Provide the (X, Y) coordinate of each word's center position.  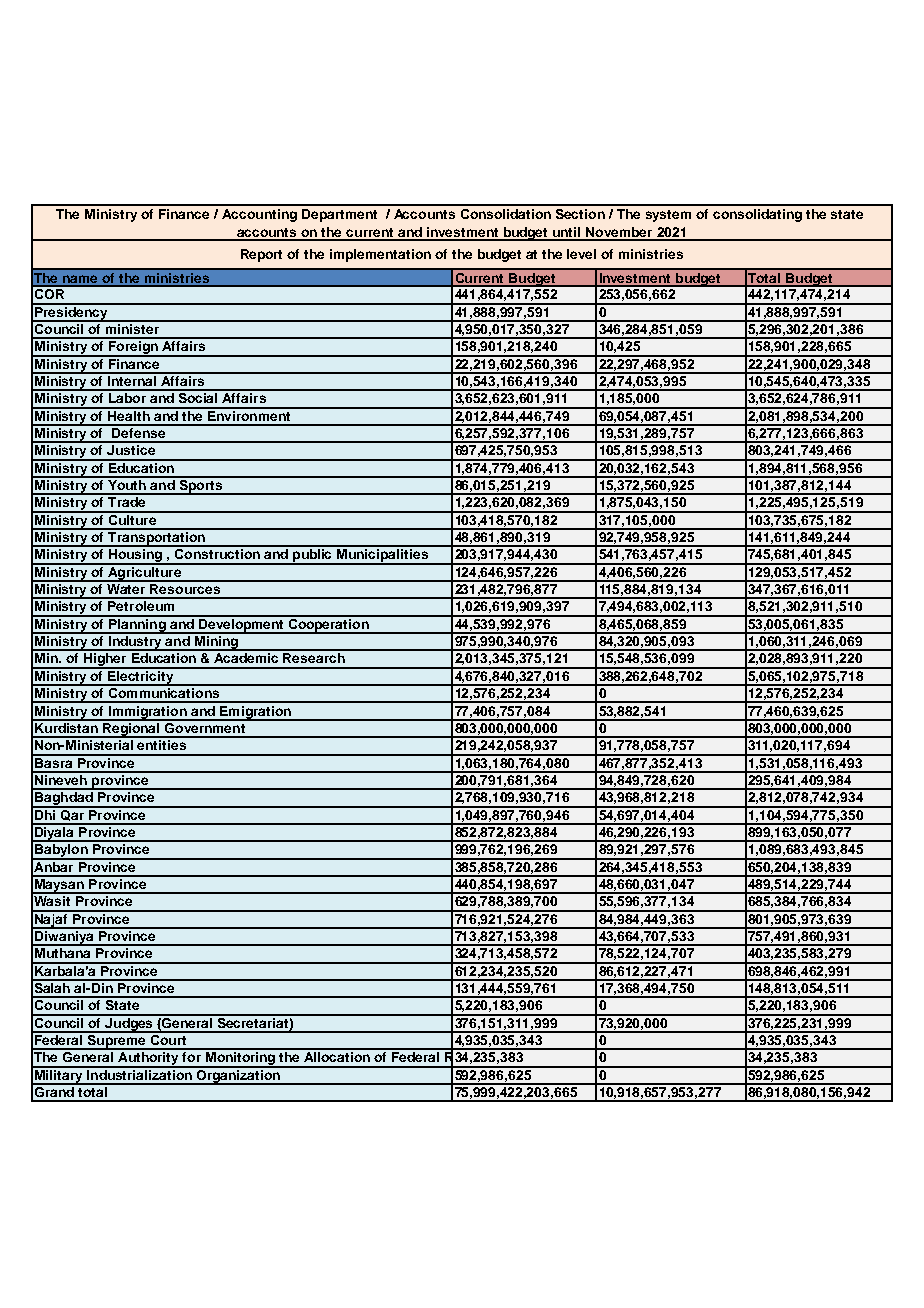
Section (580, 214)
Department (339, 215)
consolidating (757, 215)
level (581, 254)
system (668, 216)
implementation (380, 255)
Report (261, 255)
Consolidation (506, 214)
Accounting (259, 215)
